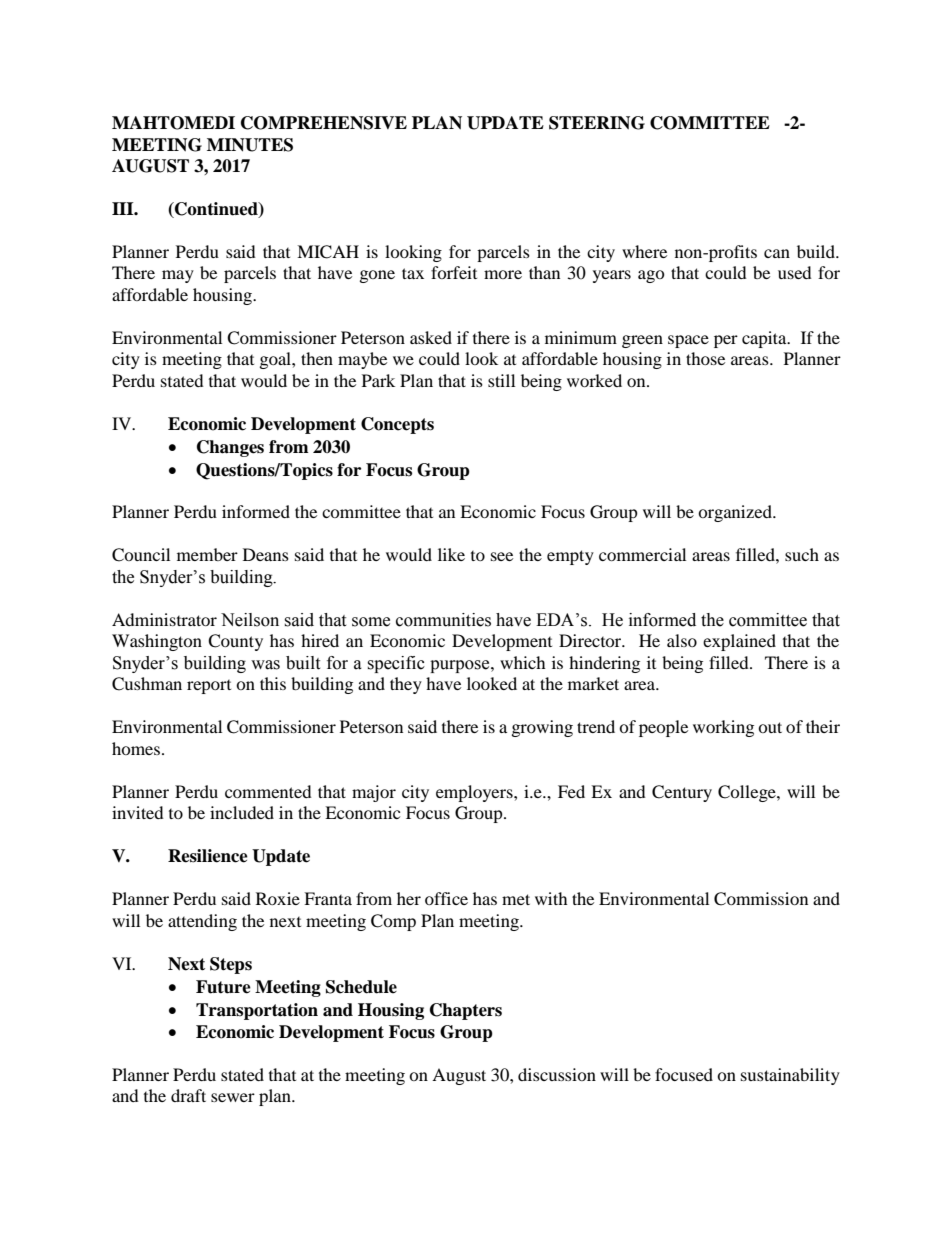 Image resolution: width=952 pixels, height=1233 pixels. I want to click on discussion, so click(557, 1074).
